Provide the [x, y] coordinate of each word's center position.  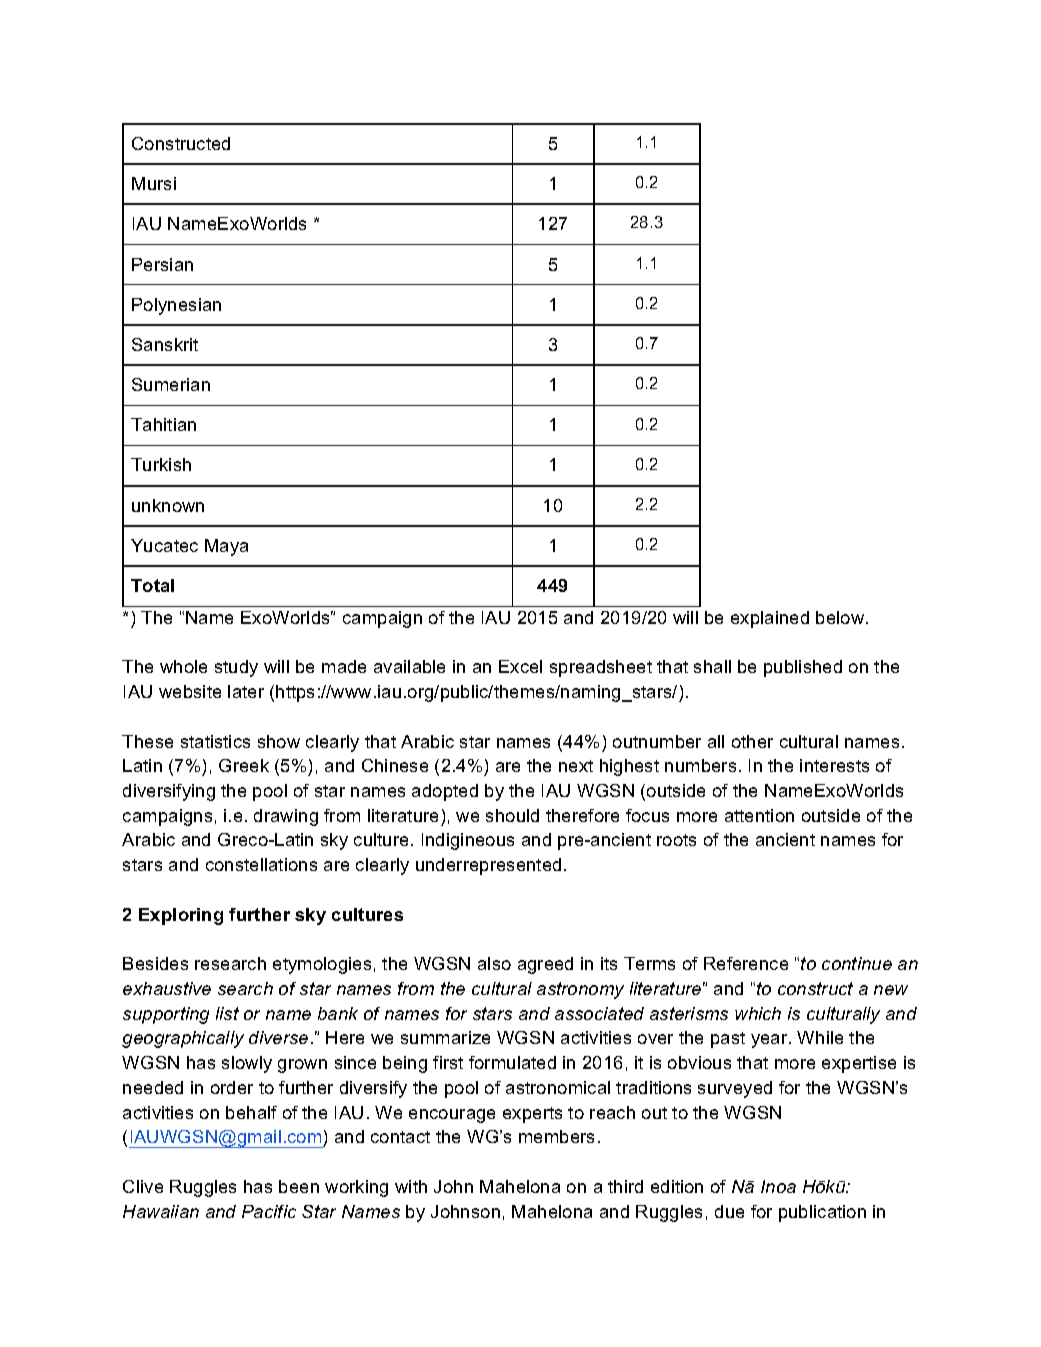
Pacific [269, 1211]
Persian [162, 264]
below [841, 617]
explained [770, 619]
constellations [261, 864]
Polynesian [176, 306]
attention [759, 815]
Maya [226, 547]
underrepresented [488, 866]
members [556, 1136]
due [729, 1211]
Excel [520, 666]
